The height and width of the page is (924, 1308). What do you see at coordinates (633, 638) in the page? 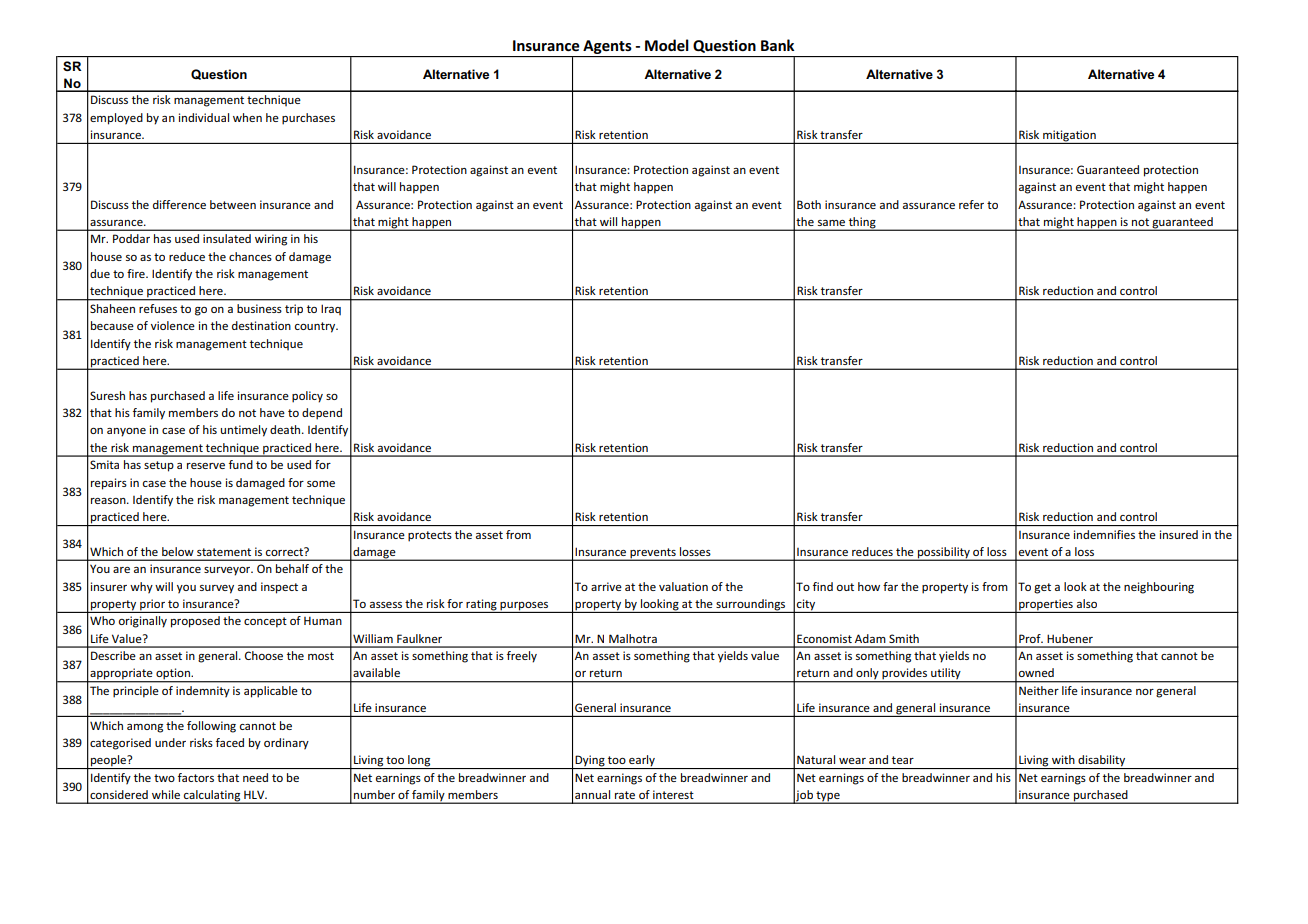
I see `Malhotra` at bounding box center [633, 638].
